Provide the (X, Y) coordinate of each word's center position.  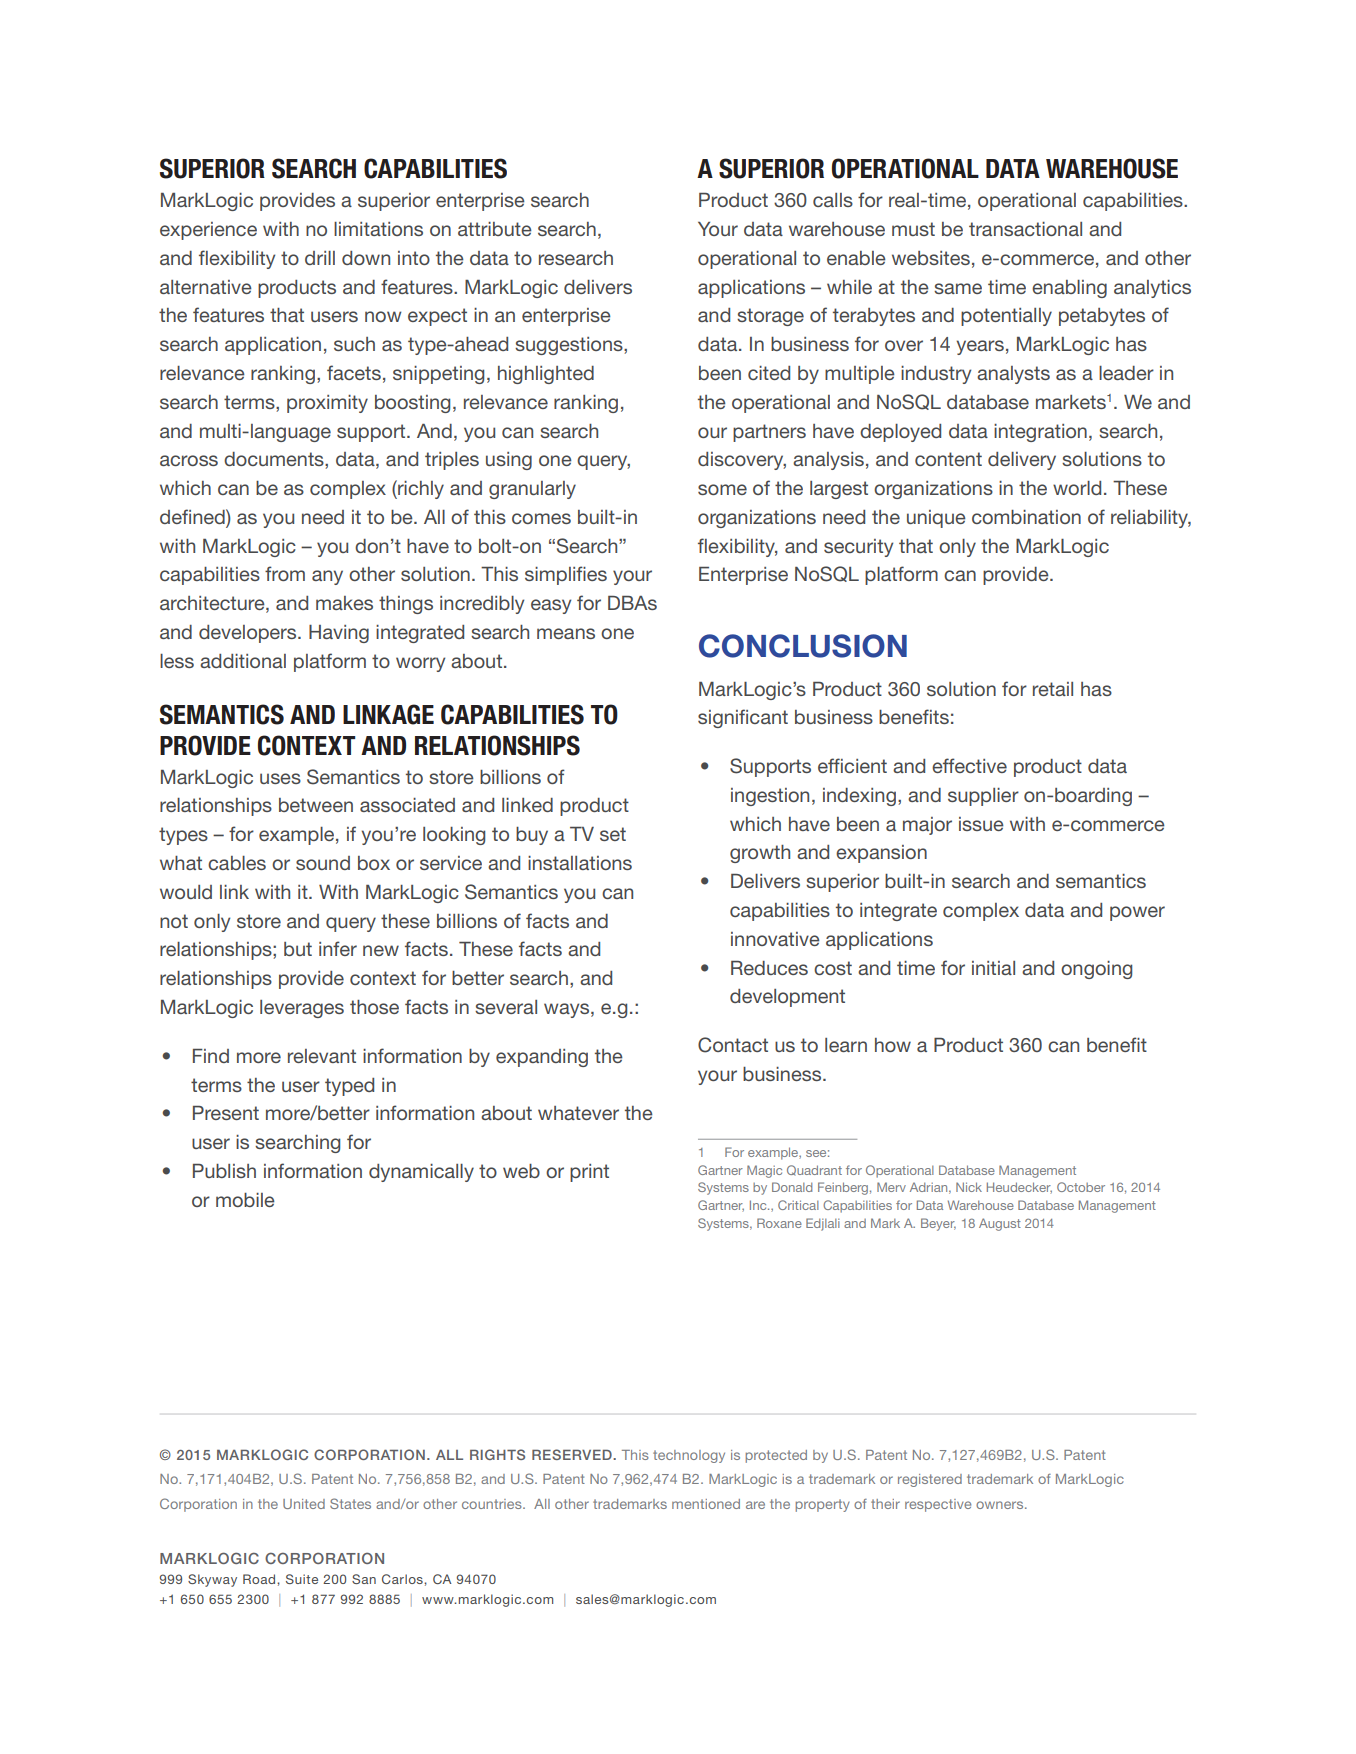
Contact (733, 1045)
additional (243, 661)
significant (743, 718)
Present (226, 1113)
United (304, 1504)
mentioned (706, 1504)
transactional (1025, 229)
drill (320, 258)
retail (1053, 689)
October (1081, 1187)
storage (770, 317)
